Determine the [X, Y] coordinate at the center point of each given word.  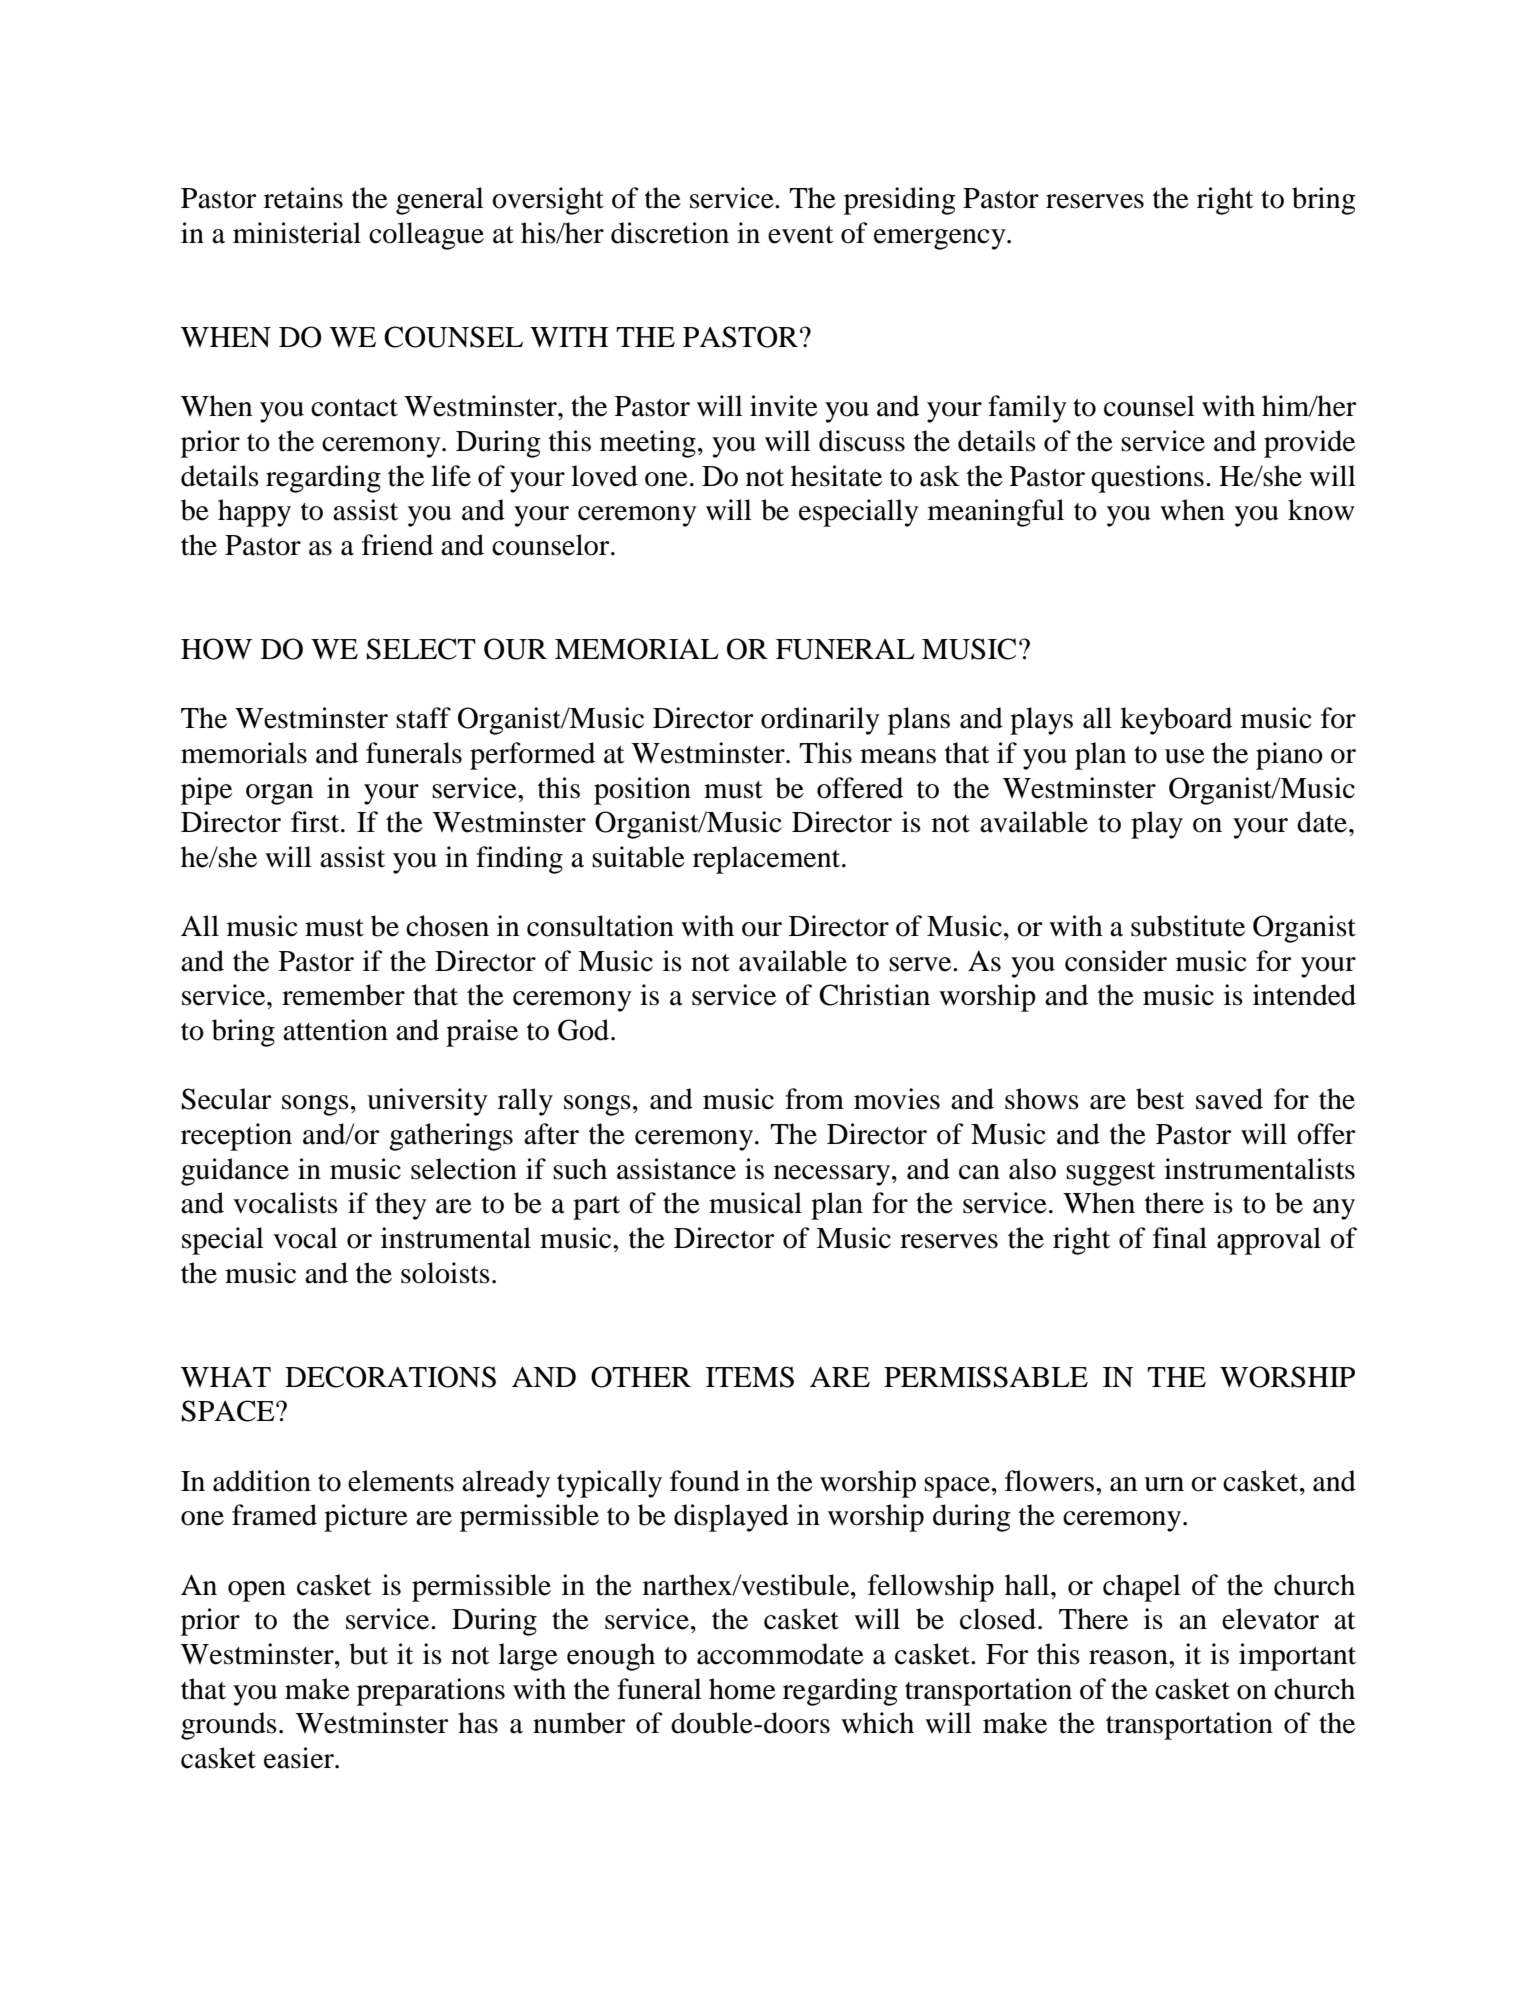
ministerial [297, 233]
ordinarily [820, 721]
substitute [1188, 926]
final [1180, 1238]
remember [343, 995]
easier [300, 1758]
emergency [941, 239]
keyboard [1176, 721]
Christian [874, 995]
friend [397, 545]
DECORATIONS [390, 1377]
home [742, 1689]
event [801, 235]
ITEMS [750, 1377]
